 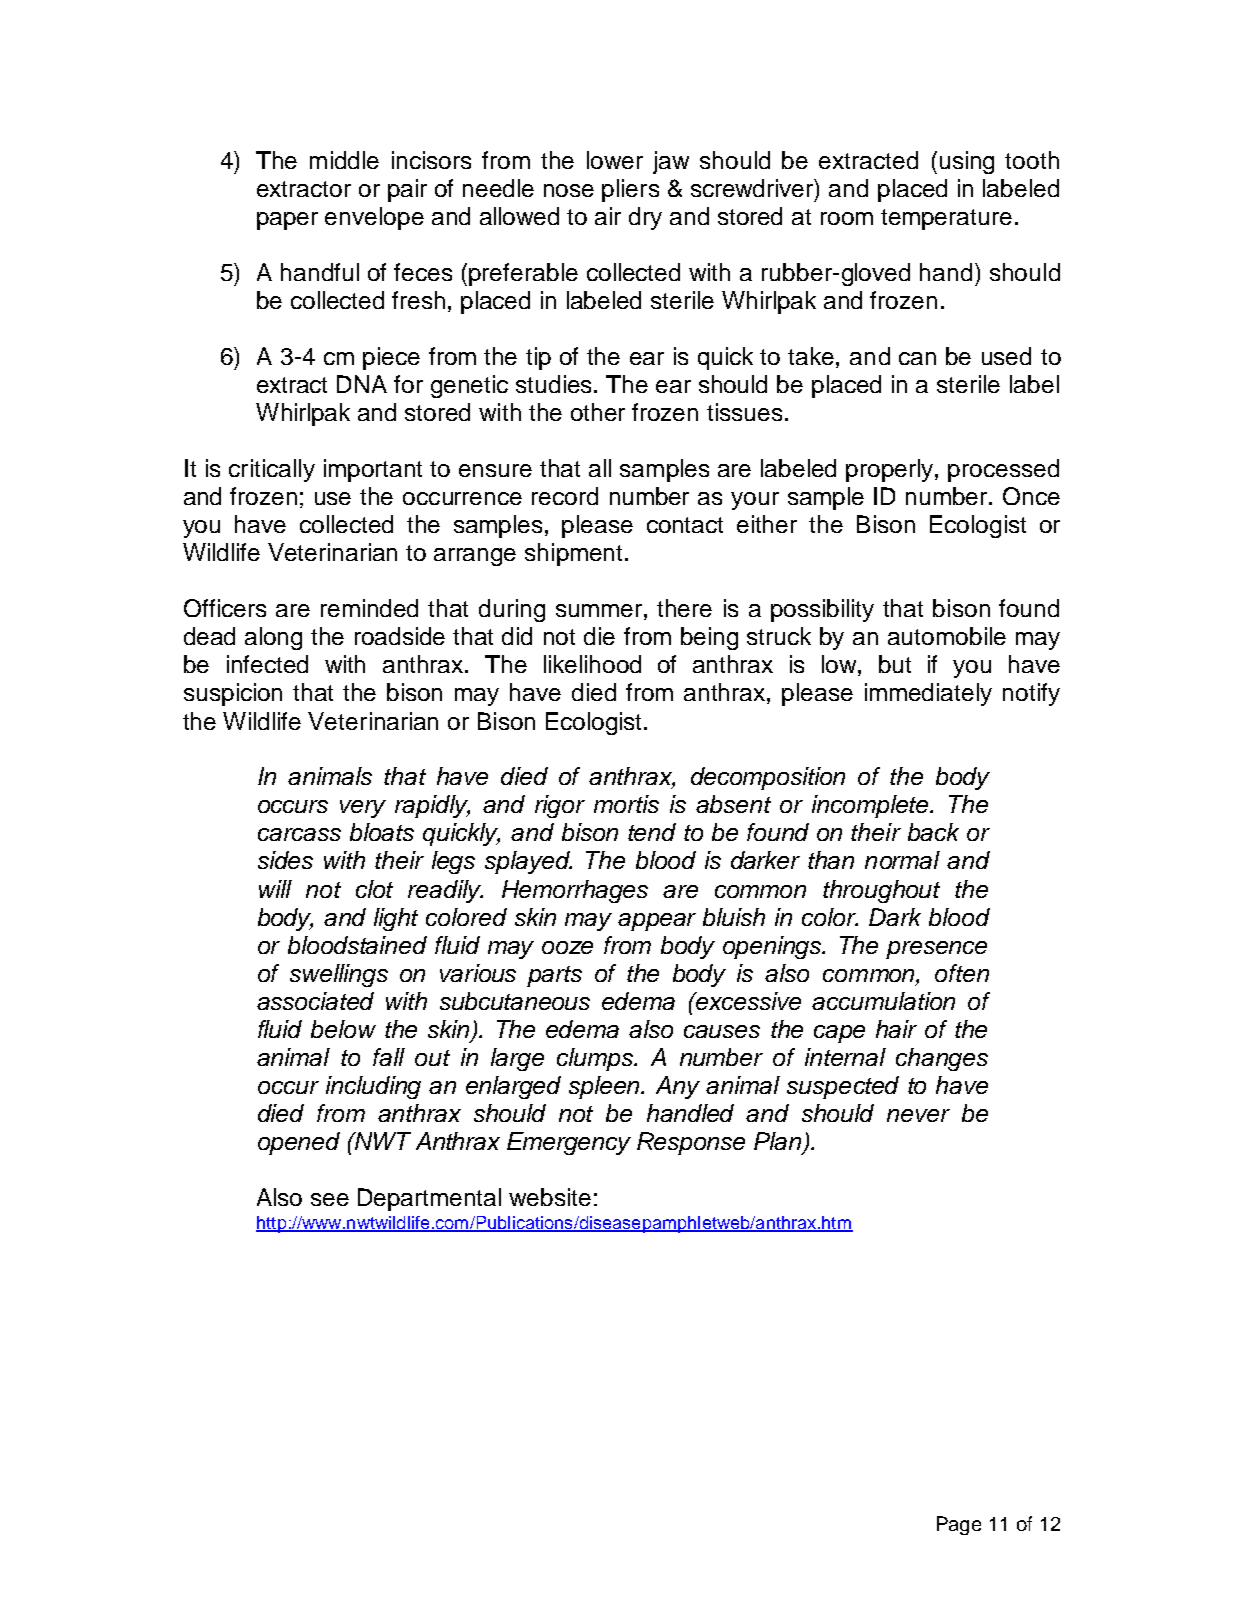 I want to click on below, so click(x=343, y=1029).
